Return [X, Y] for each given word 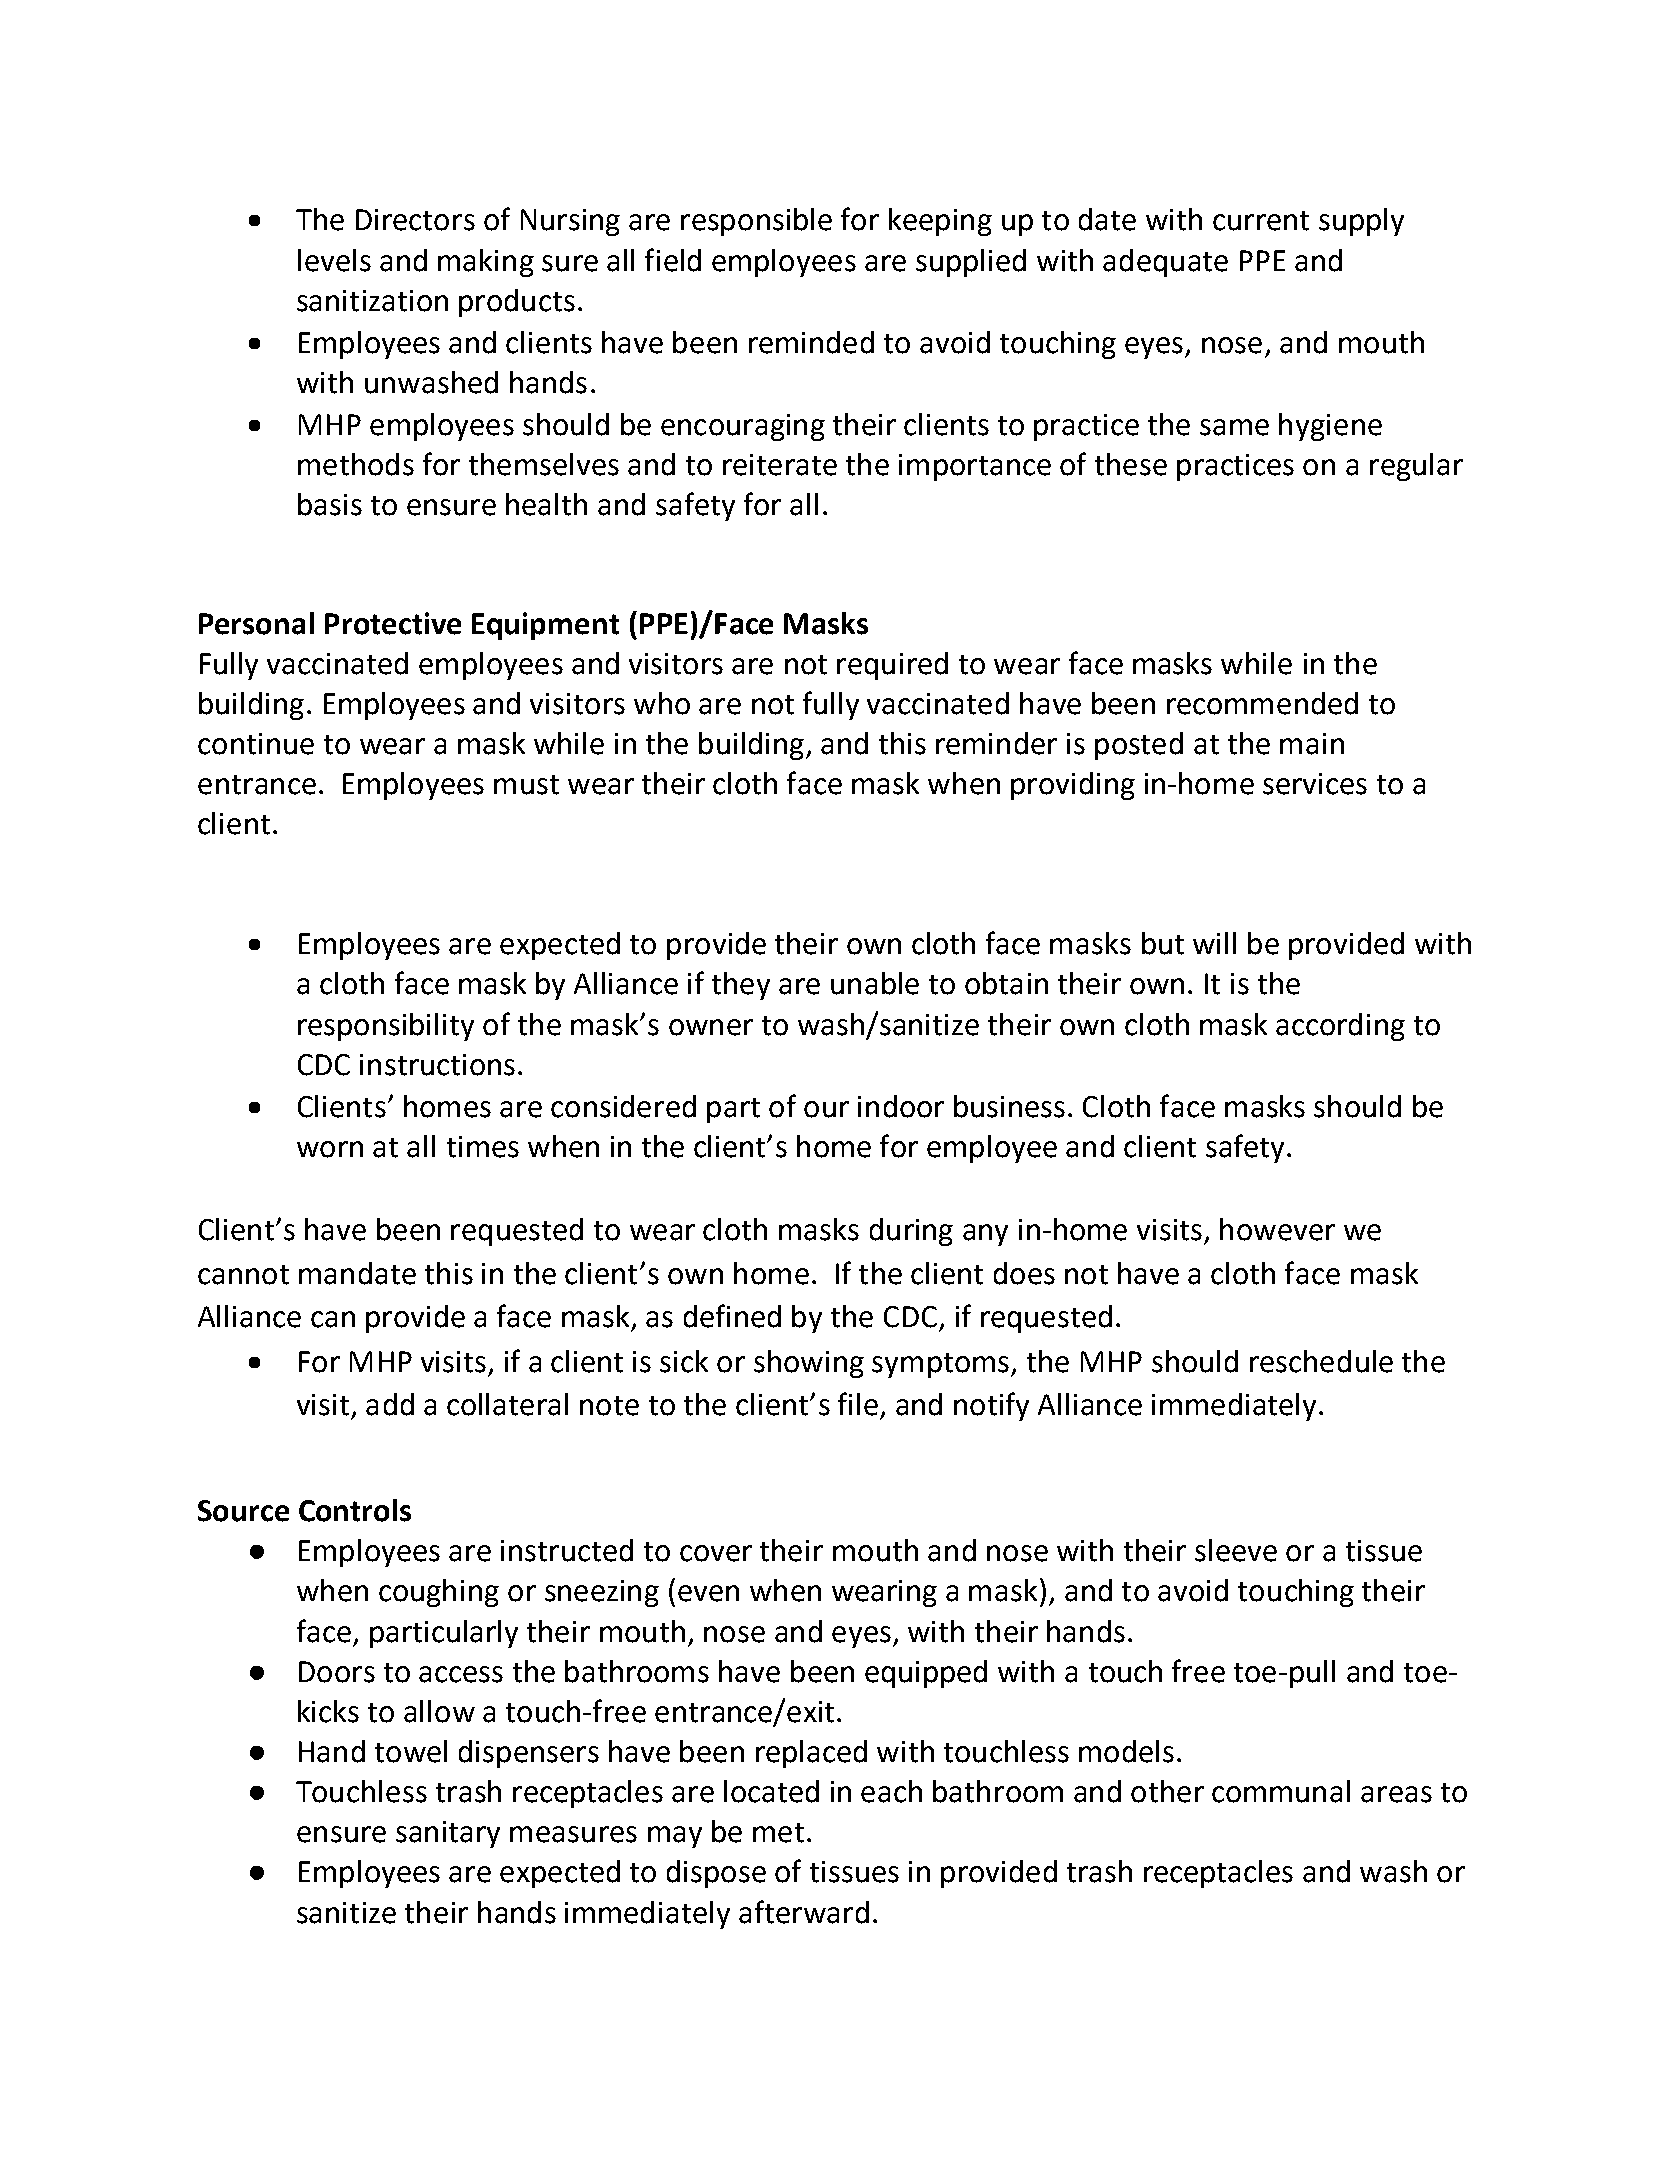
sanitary [448, 1834]
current [1261, 221]
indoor [901, 1106]
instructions [437, 1065]
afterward [804, 1912]
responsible [756, 222]
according [1340, 1027]
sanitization [372, 301]
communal [1281, 1791]
